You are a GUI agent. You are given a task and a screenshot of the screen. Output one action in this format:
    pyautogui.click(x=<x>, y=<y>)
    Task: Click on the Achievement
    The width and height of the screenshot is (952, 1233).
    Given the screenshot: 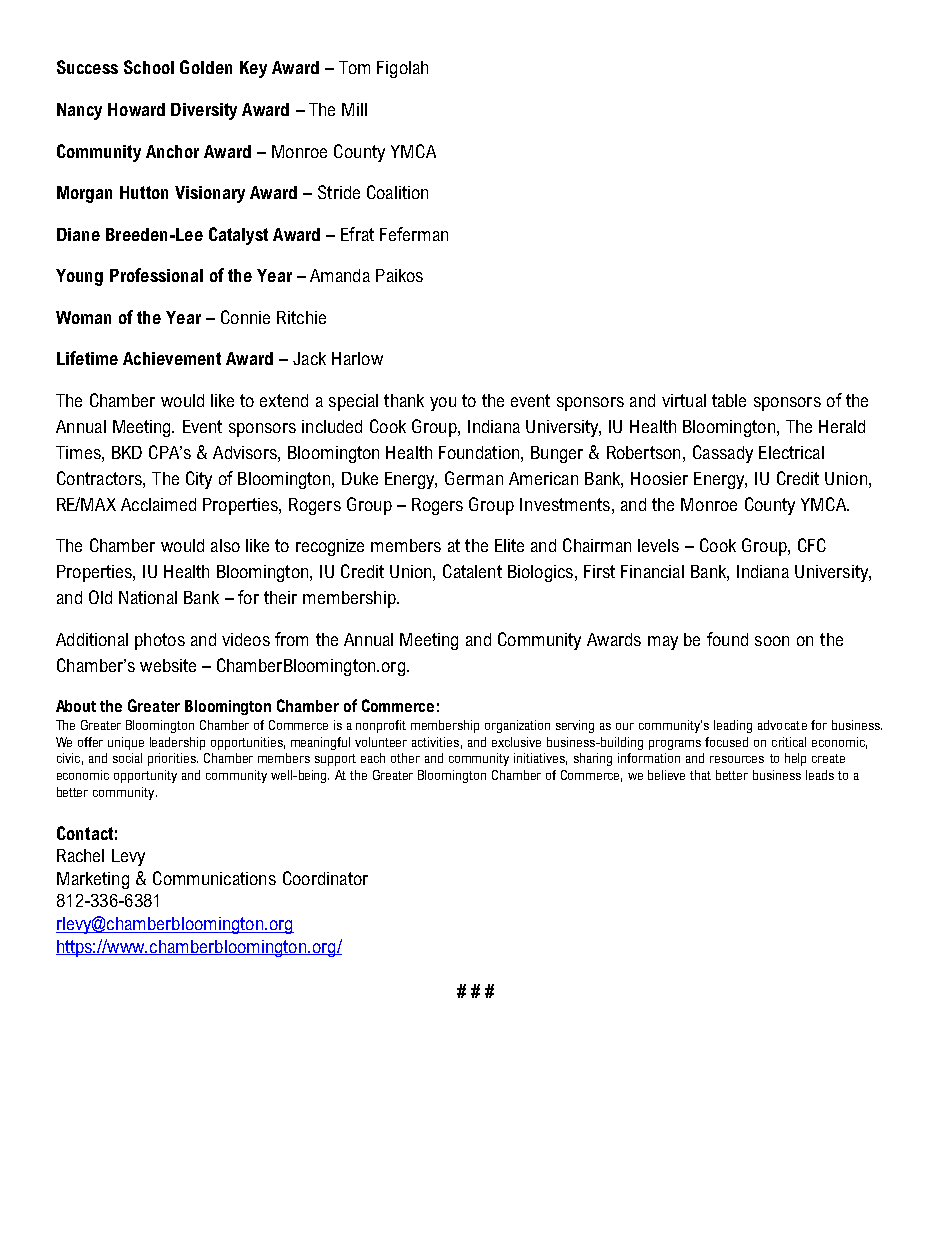 What is the action you would take?
    pyautogui.click(x=172, y=358)
